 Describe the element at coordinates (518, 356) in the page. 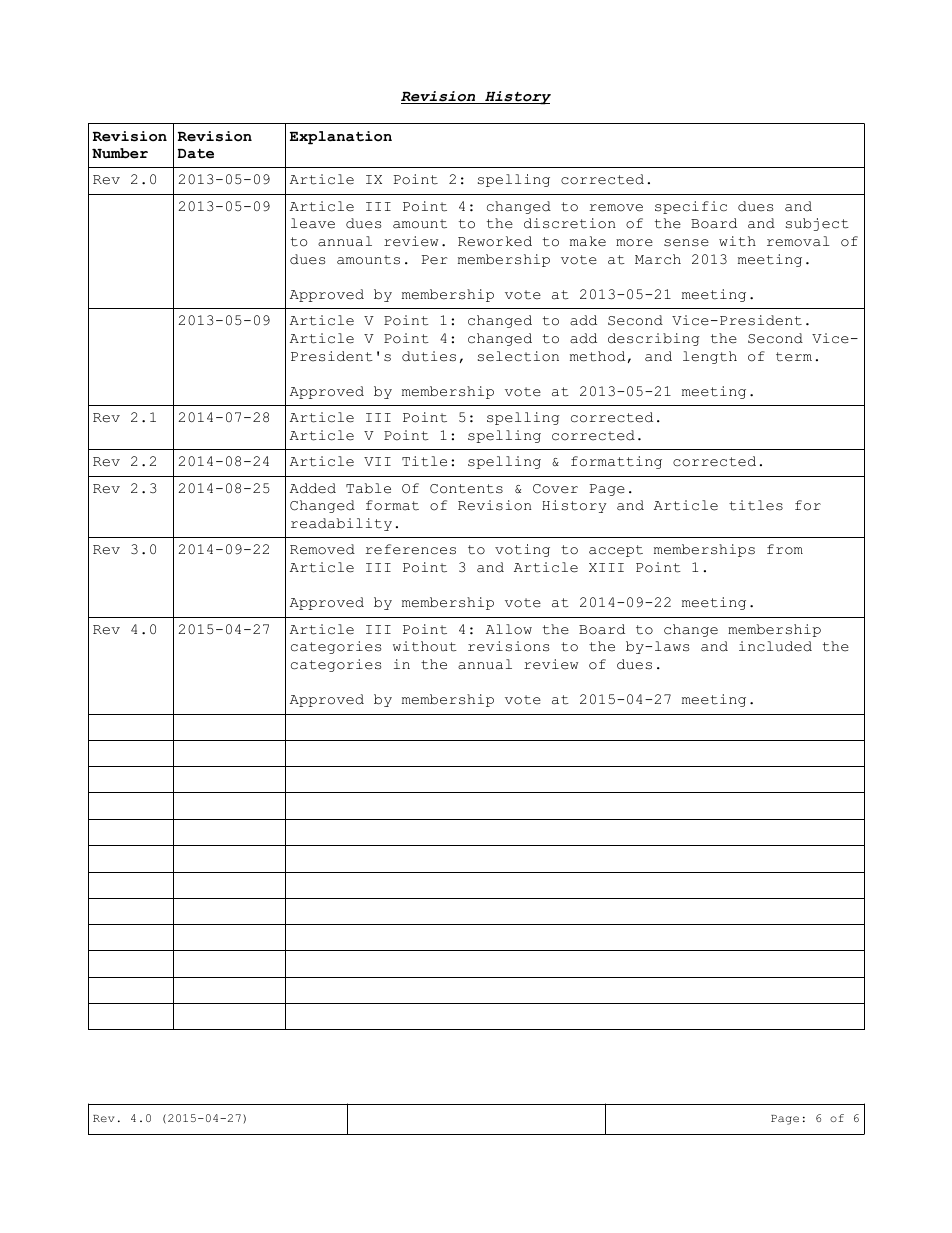

I see `selection` at that location.
